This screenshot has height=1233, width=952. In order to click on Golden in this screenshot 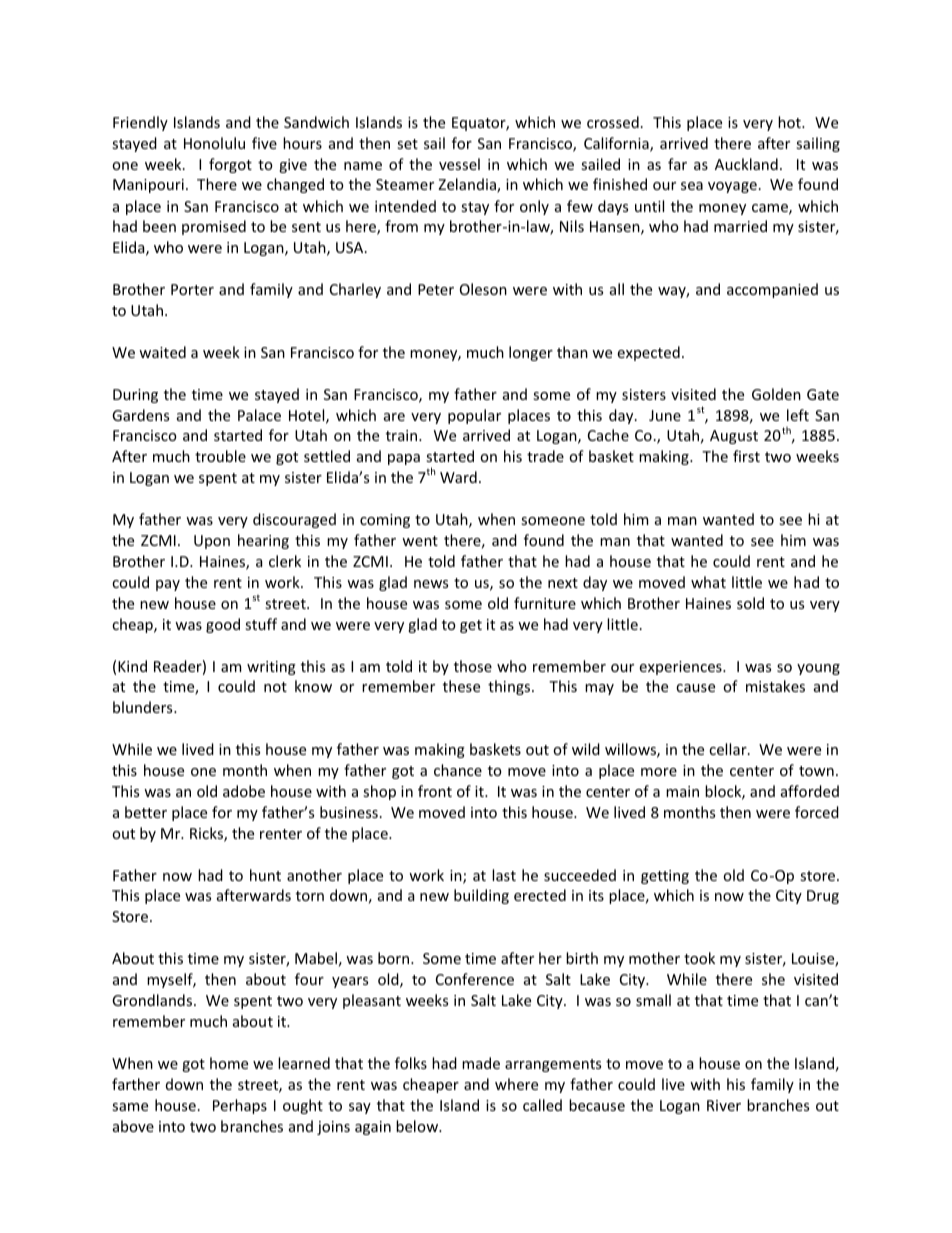, I will do `click(776, 394)`.
